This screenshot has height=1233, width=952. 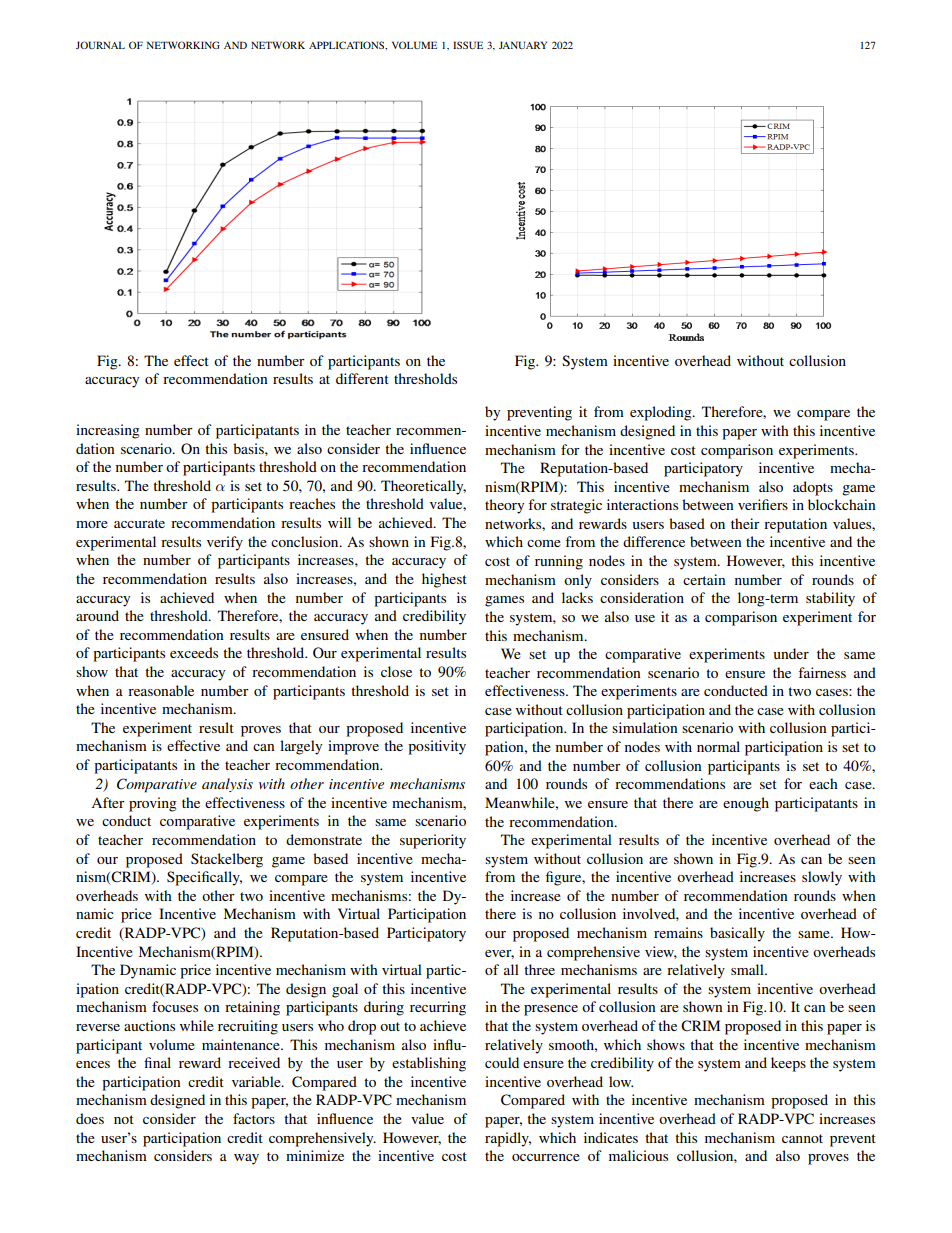 What do you see at coordinates (523, 45) in the screenshot?
I see `JANUARY` at bounding box center [523, 45].
